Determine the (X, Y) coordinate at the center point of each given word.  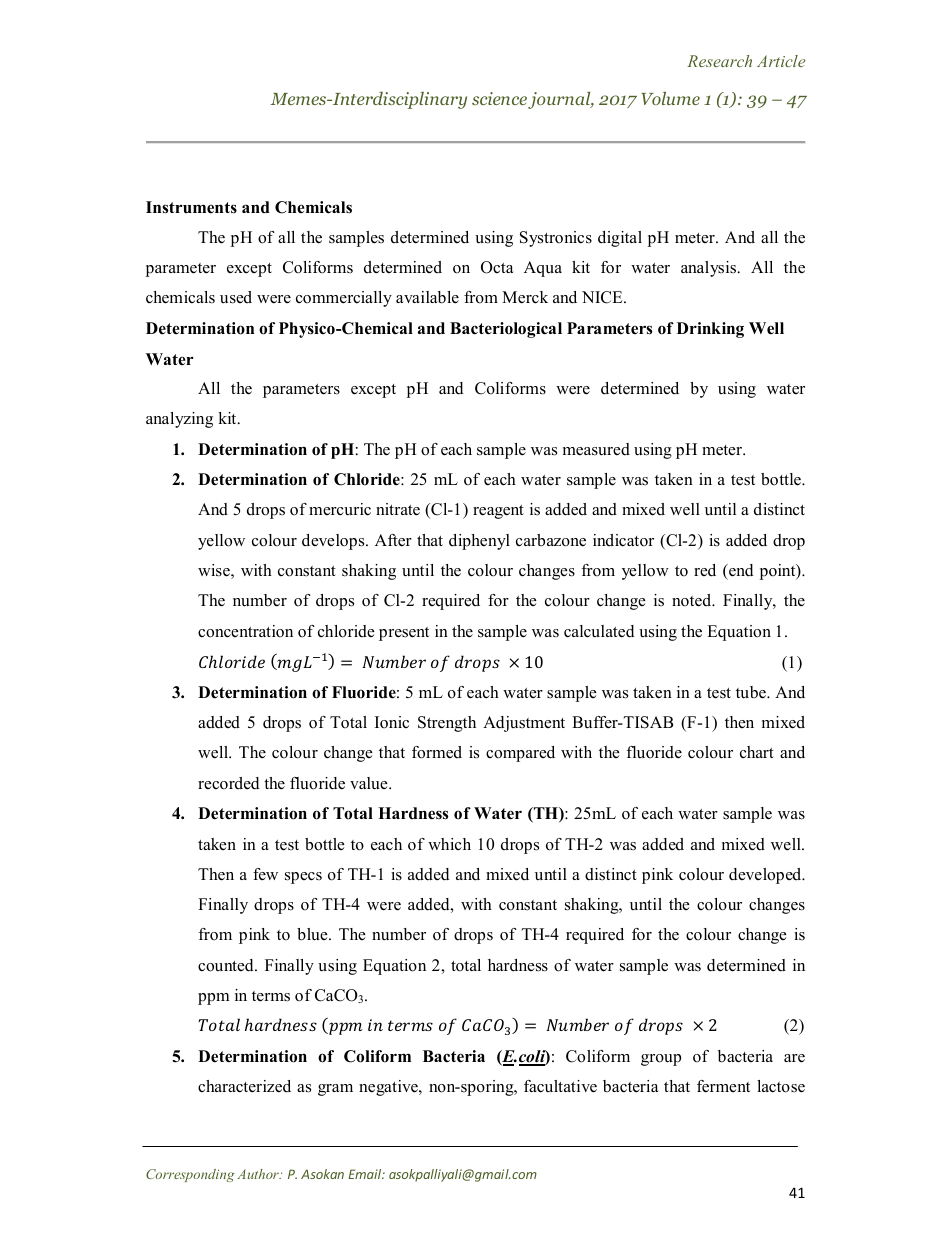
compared (520, 754)
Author (259, 1174)
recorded (229, 783)
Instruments (191, 207)
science (499, 98)
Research (719, 61)
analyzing (179, 420)
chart (757, 752)
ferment (723, 1086)
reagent (498, 512)
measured (596, 449)
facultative (560, 1086)
